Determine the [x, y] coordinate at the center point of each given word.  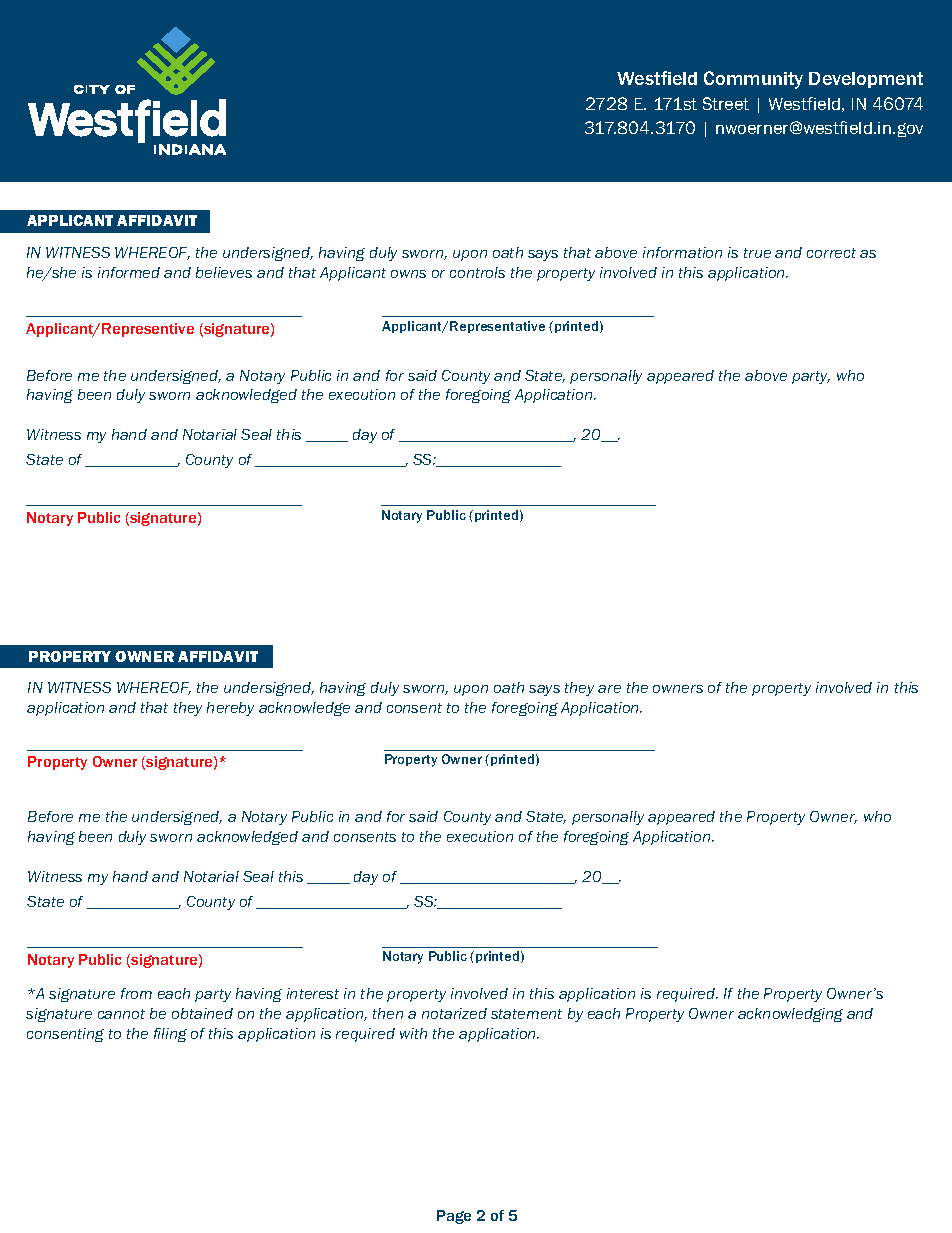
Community [753, 80]
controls [477, 272]
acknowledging [790, 1015]
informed [129, 272]
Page [454, 1217]
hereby [230, 709]
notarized [454, 1013]
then [388, 1013]
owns [408, 274]
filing [170, 1035]
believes [224, 272]
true [757, 253]
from [136, 993]
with [413, 1033]
